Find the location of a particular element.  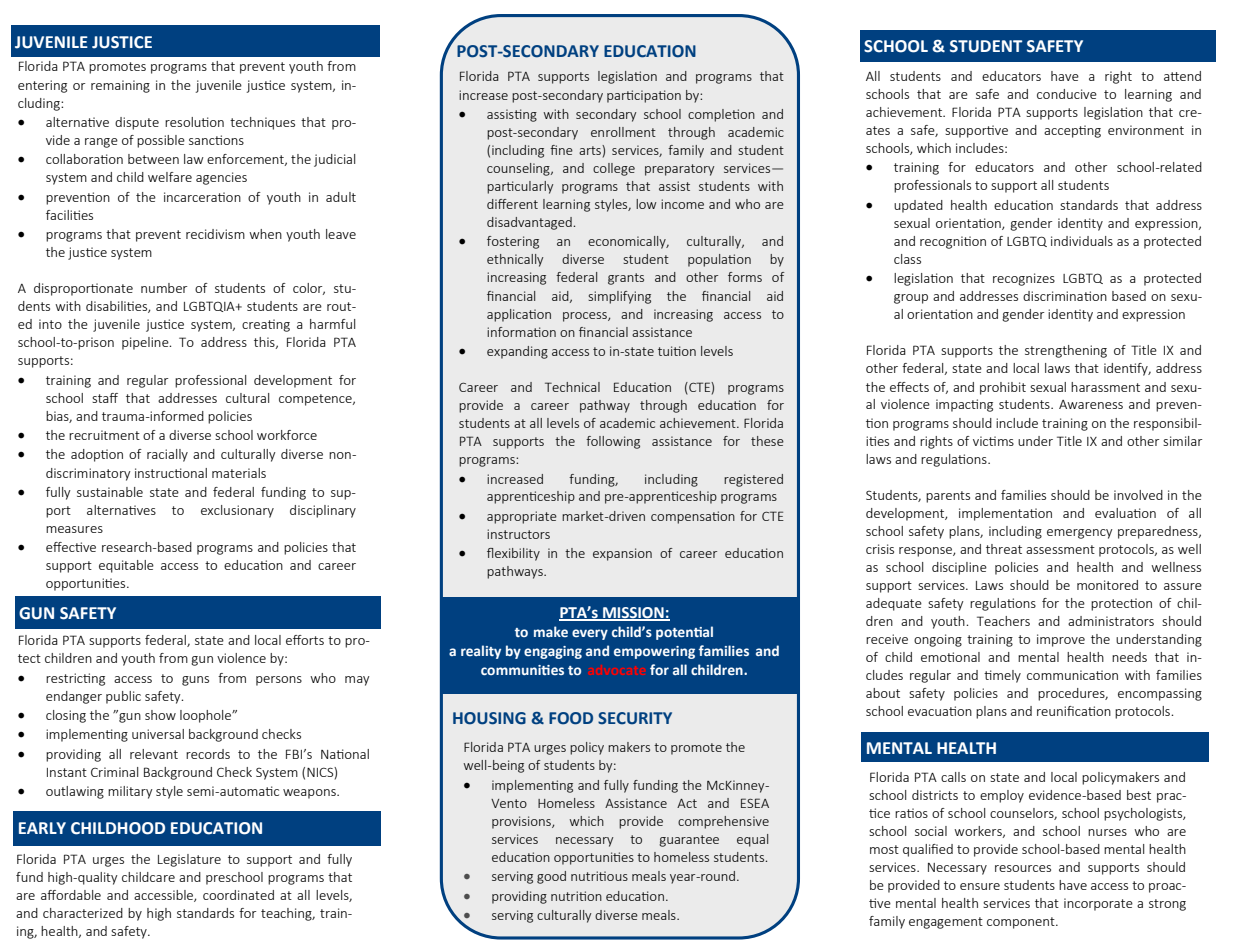

pipeline is located at coordinates (146, 343).
